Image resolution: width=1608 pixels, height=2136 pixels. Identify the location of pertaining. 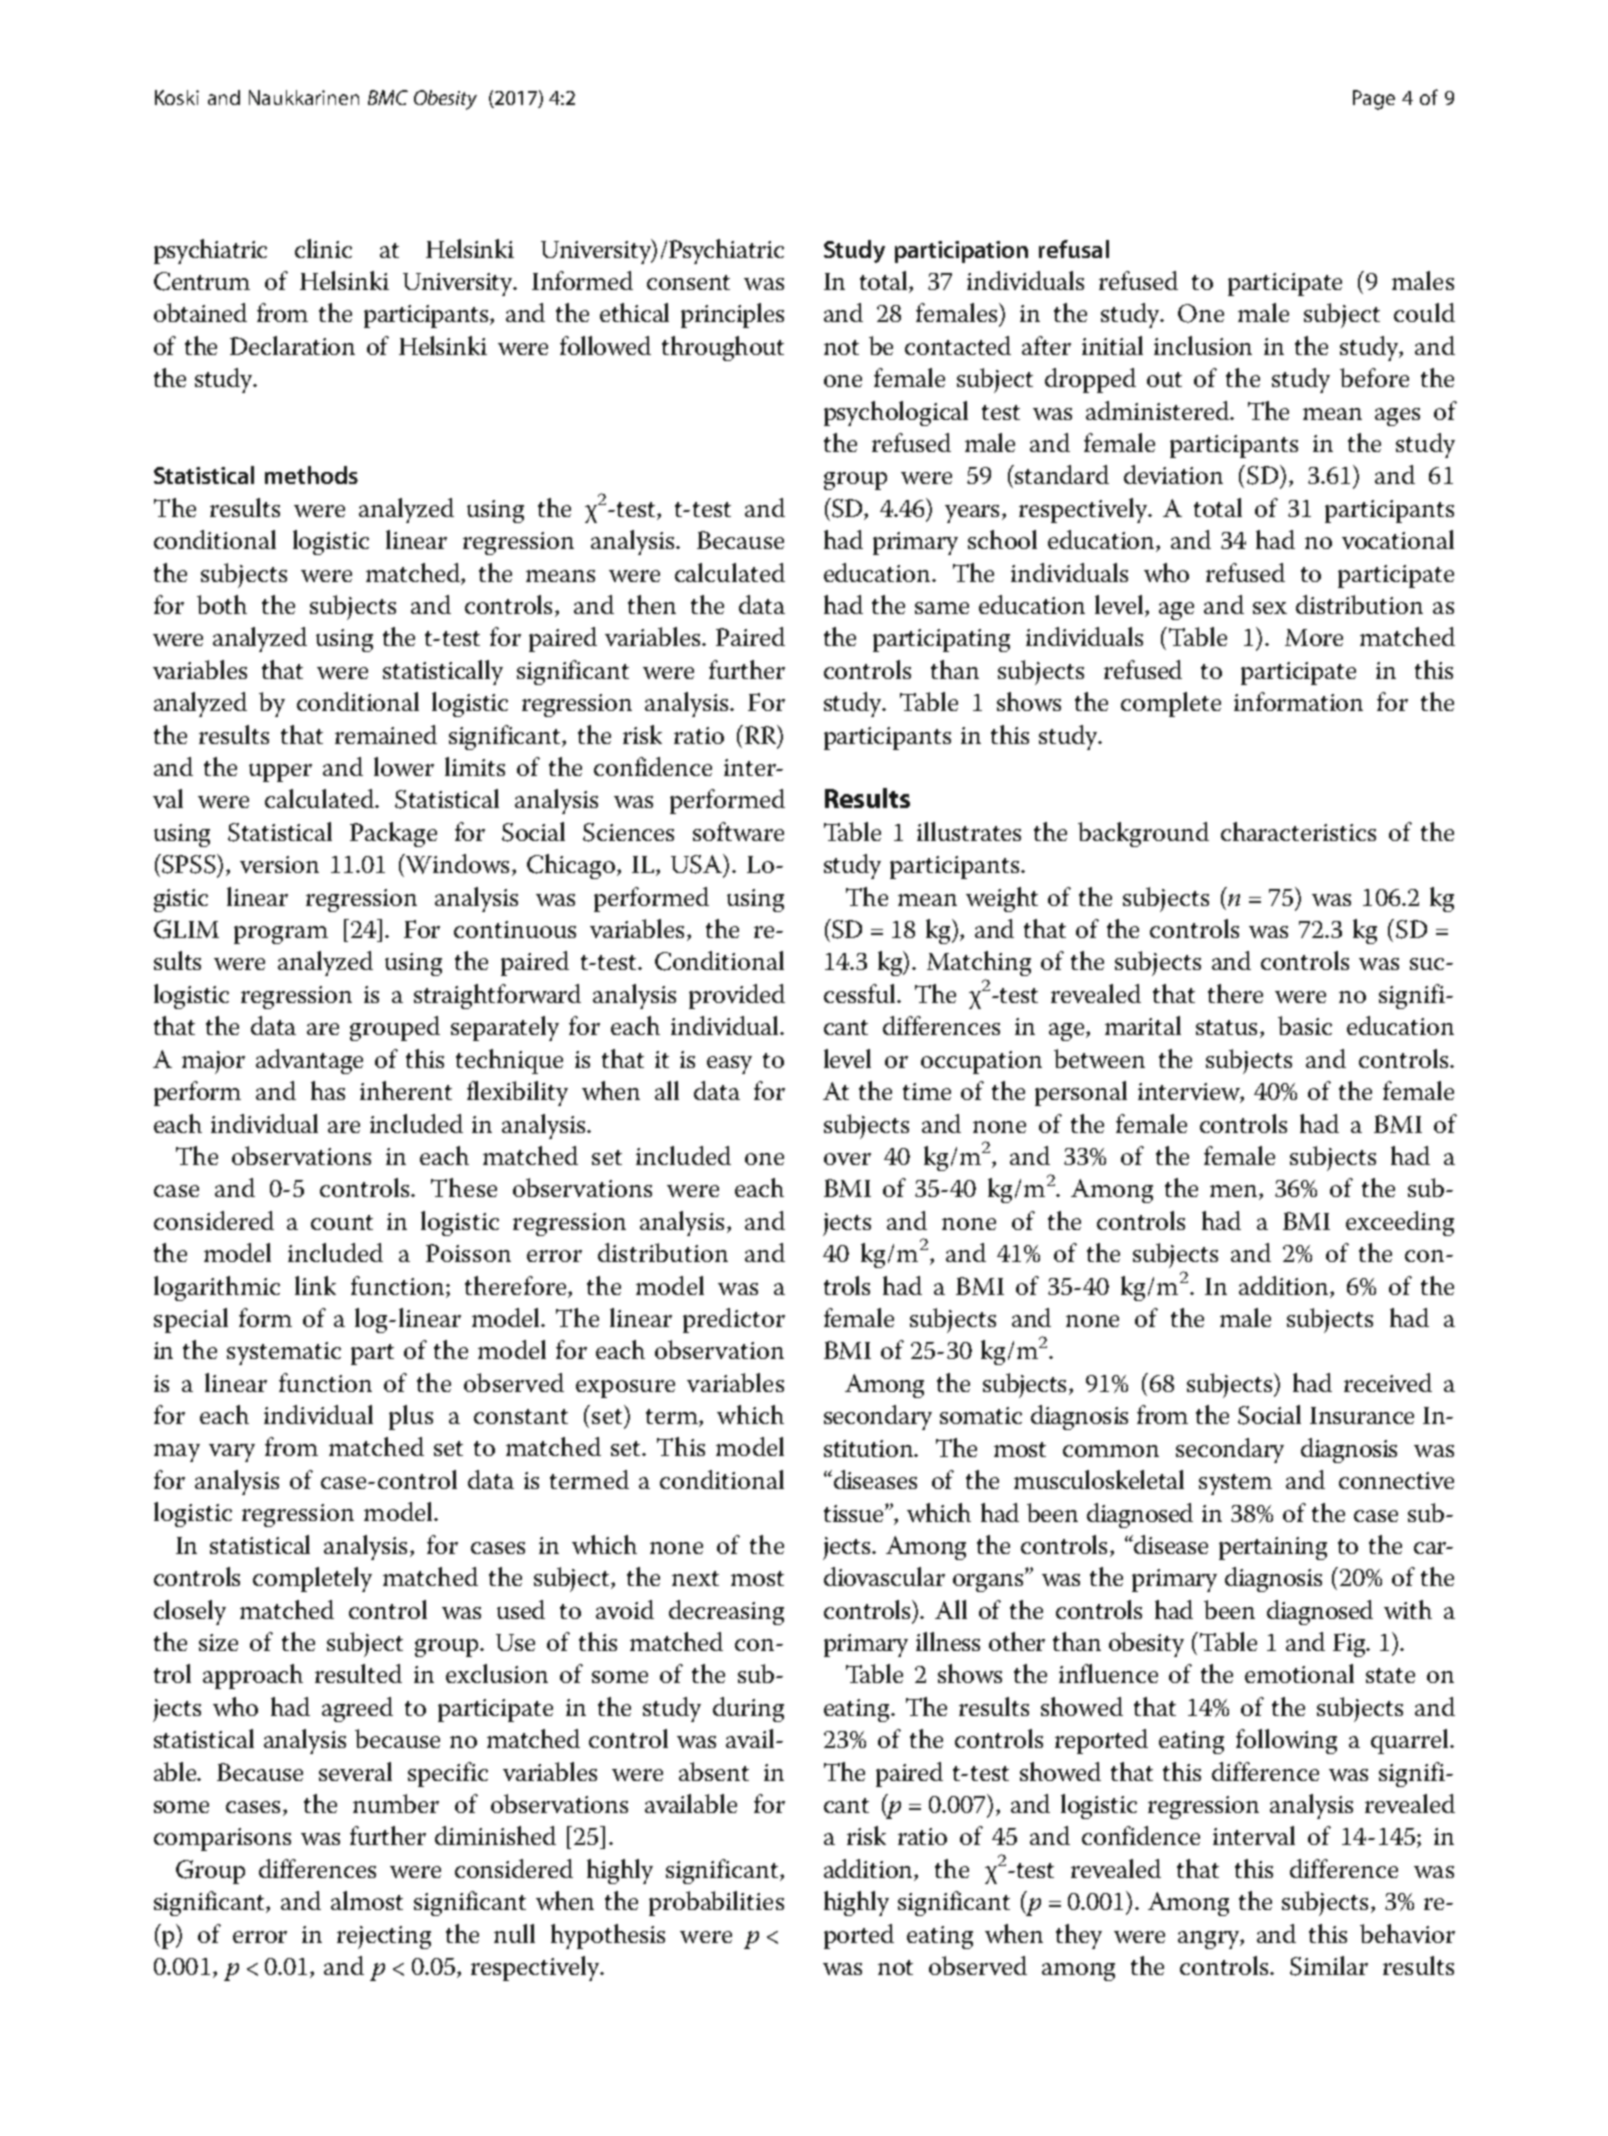
(1273, 1548).
